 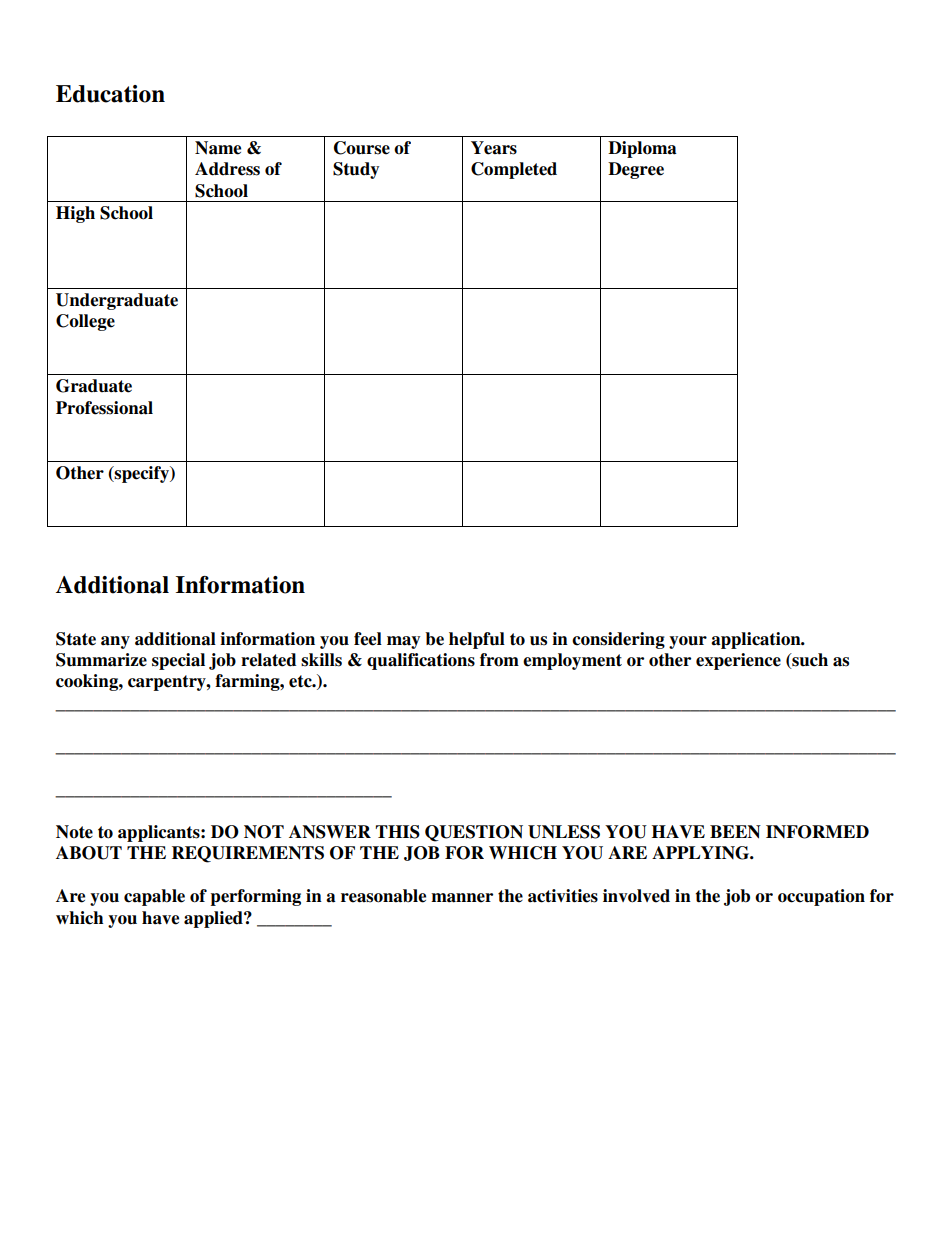 What do you see at coordinates (104, 408) in the screenshot?
I see `Professional` at bounding box center [104, 408].
